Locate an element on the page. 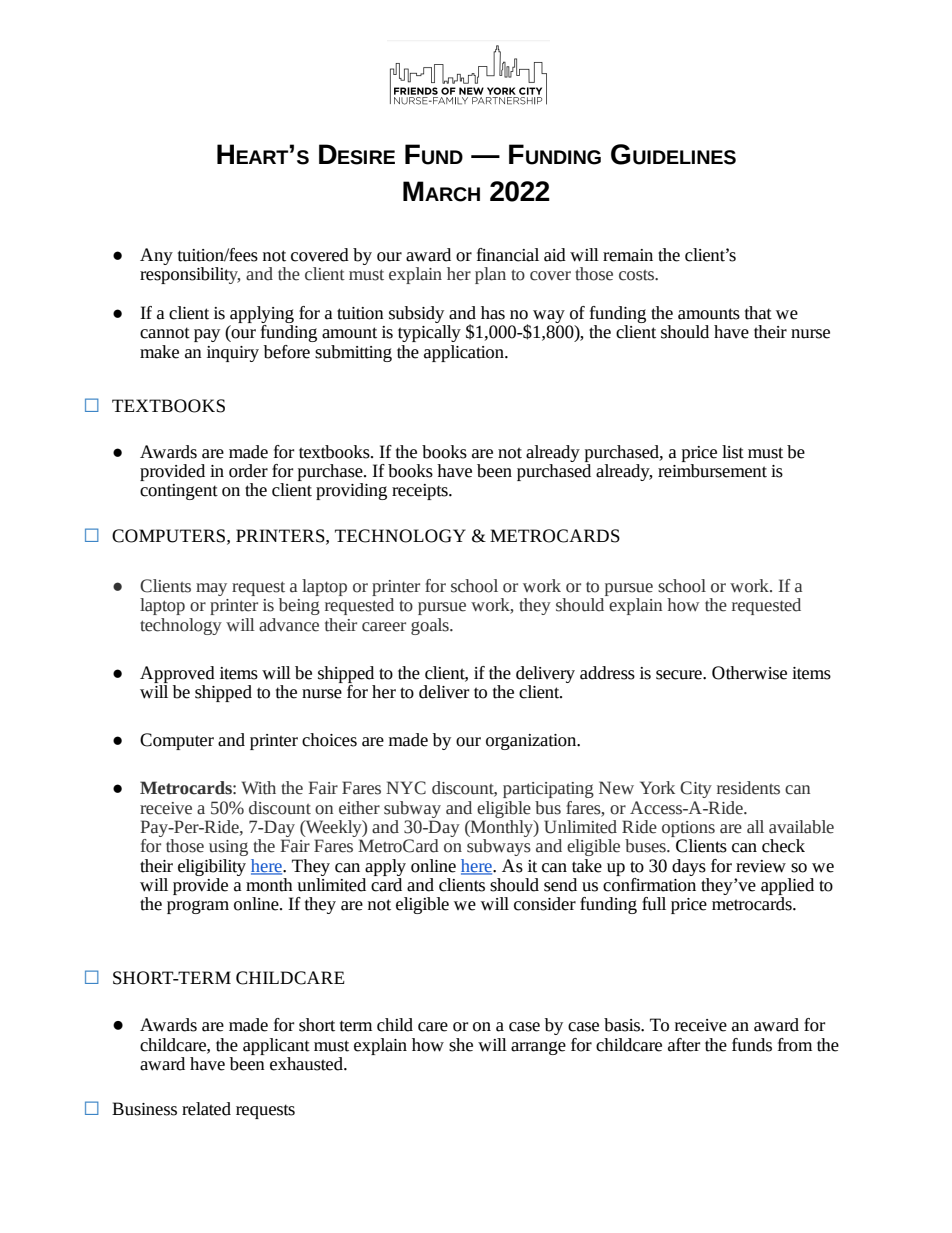  Otherwise is located at coordinates (749, 673).
